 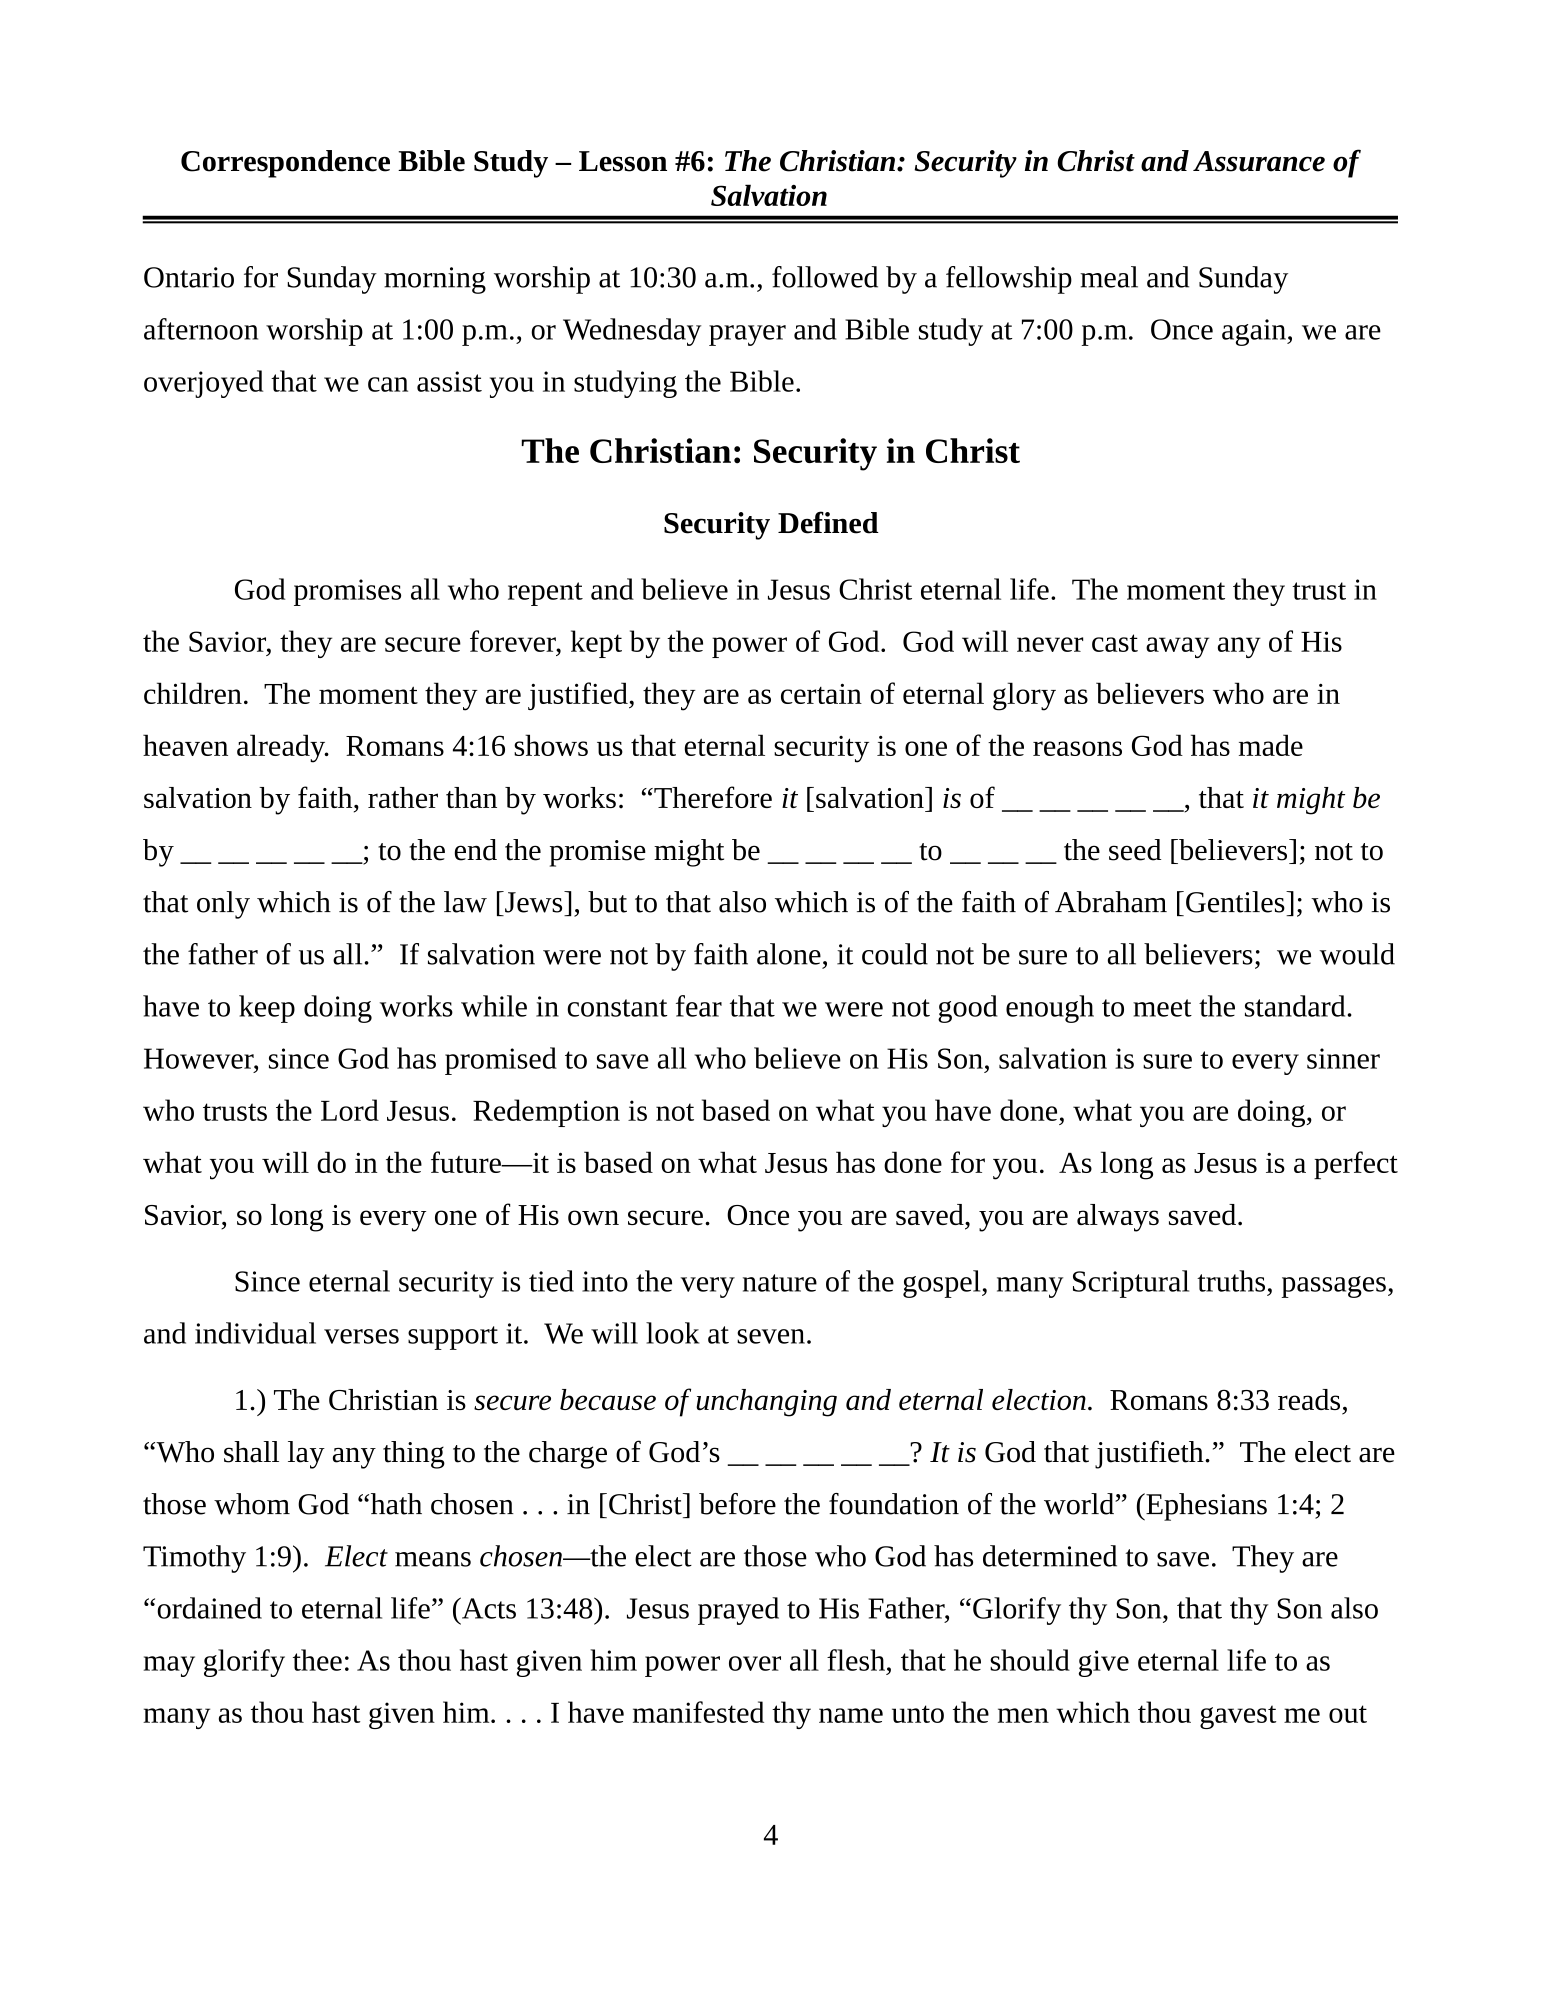 I want to click on Assurance, so click(x=1259, y=161).
